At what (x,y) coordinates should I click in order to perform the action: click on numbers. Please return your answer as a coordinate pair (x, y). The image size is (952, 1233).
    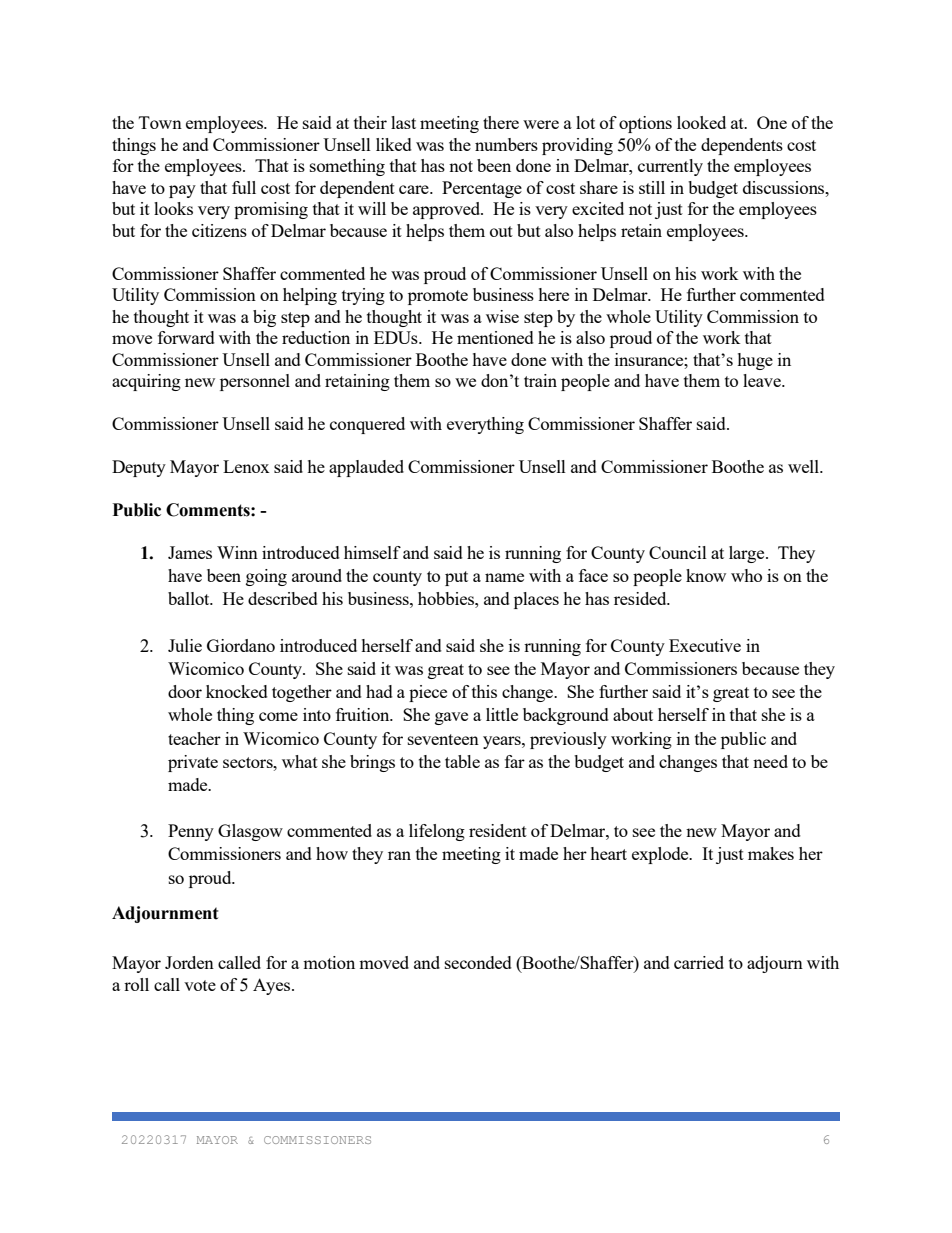
    Looking at the image, I should click on (506, 144).
